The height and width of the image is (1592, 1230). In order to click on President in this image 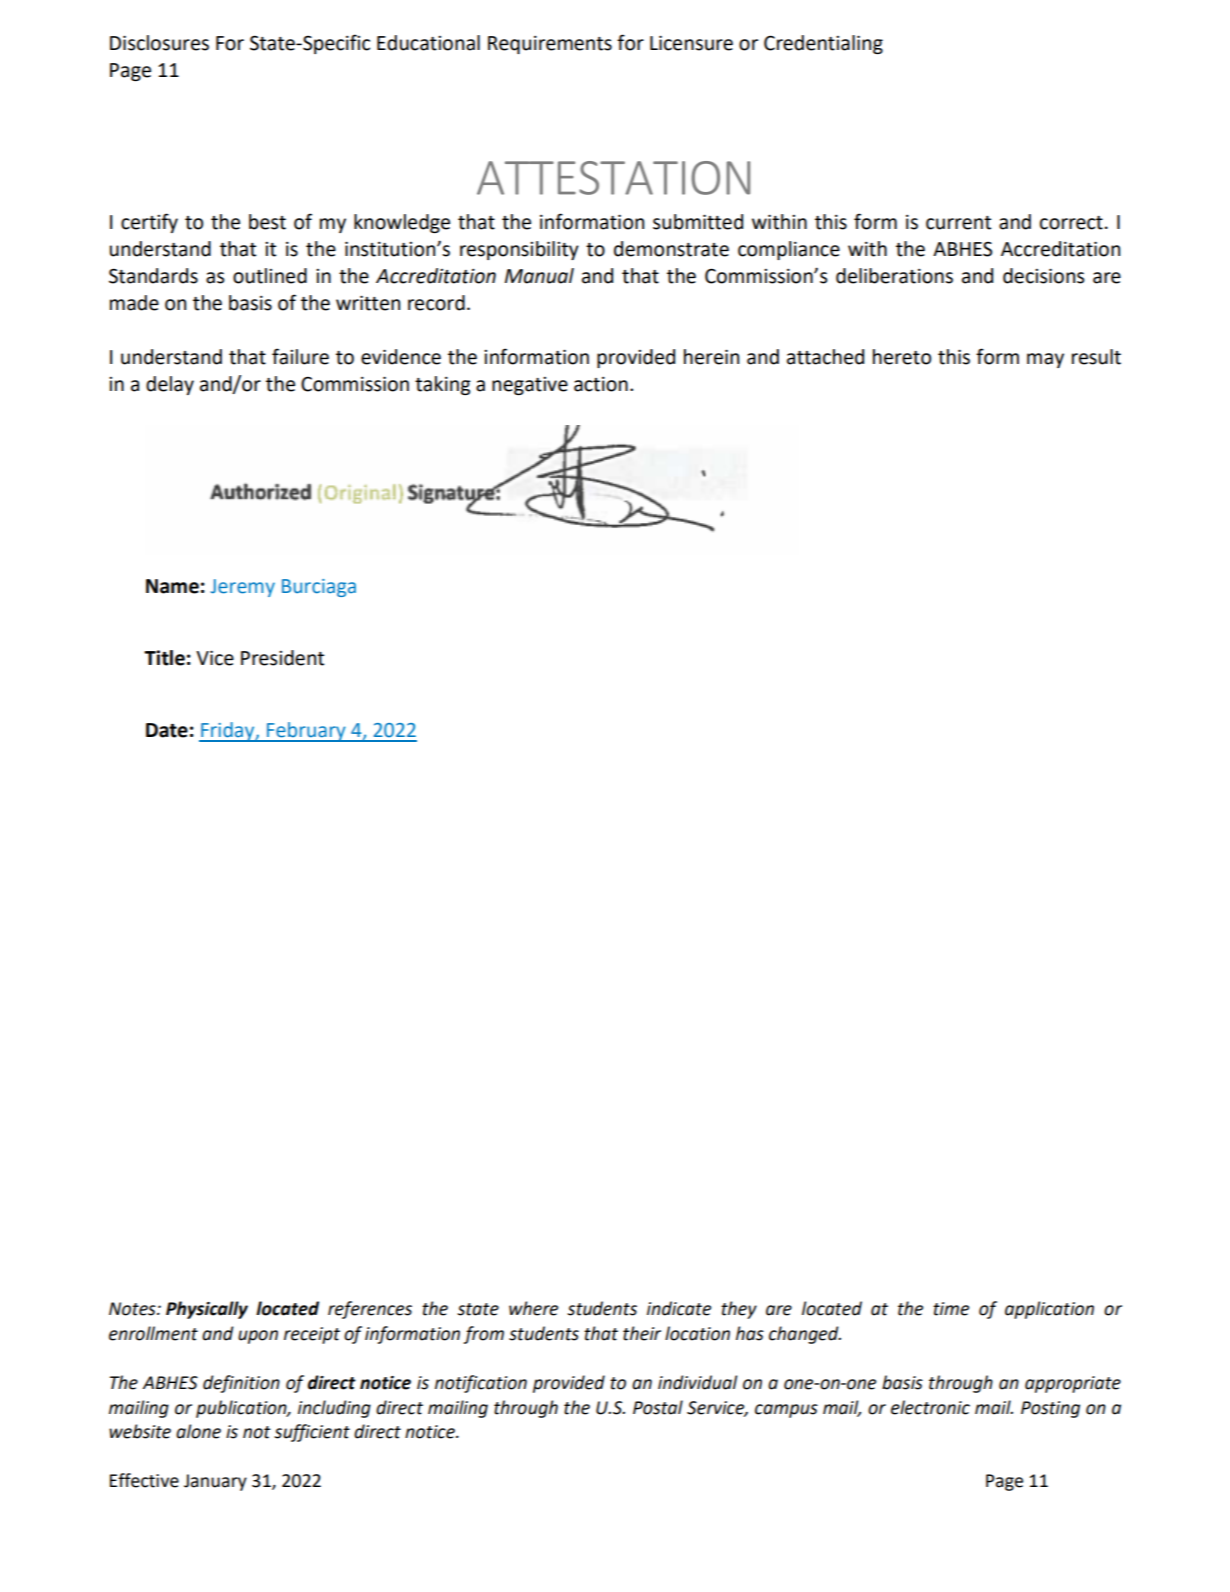, I will do `click(282, 658)`.
